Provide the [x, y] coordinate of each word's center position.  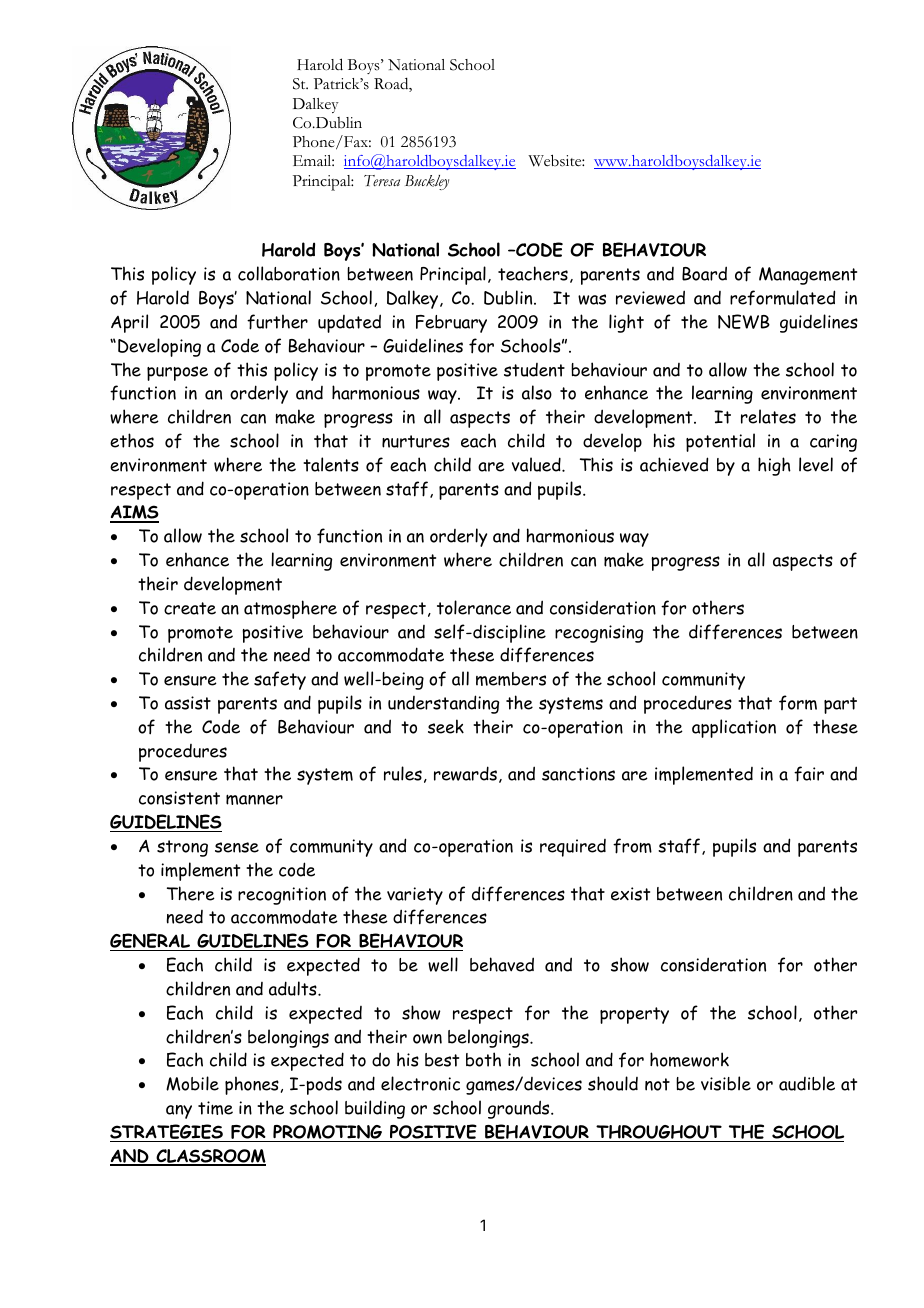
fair [809, 774]
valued [537, 464]
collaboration [289, 273]
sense [237, 847]
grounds [520, 1109]
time [215, 1108]
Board [704, 273]
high [774, 466]
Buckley [427, 182]
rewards [465, 773]
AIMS [134, 513]
